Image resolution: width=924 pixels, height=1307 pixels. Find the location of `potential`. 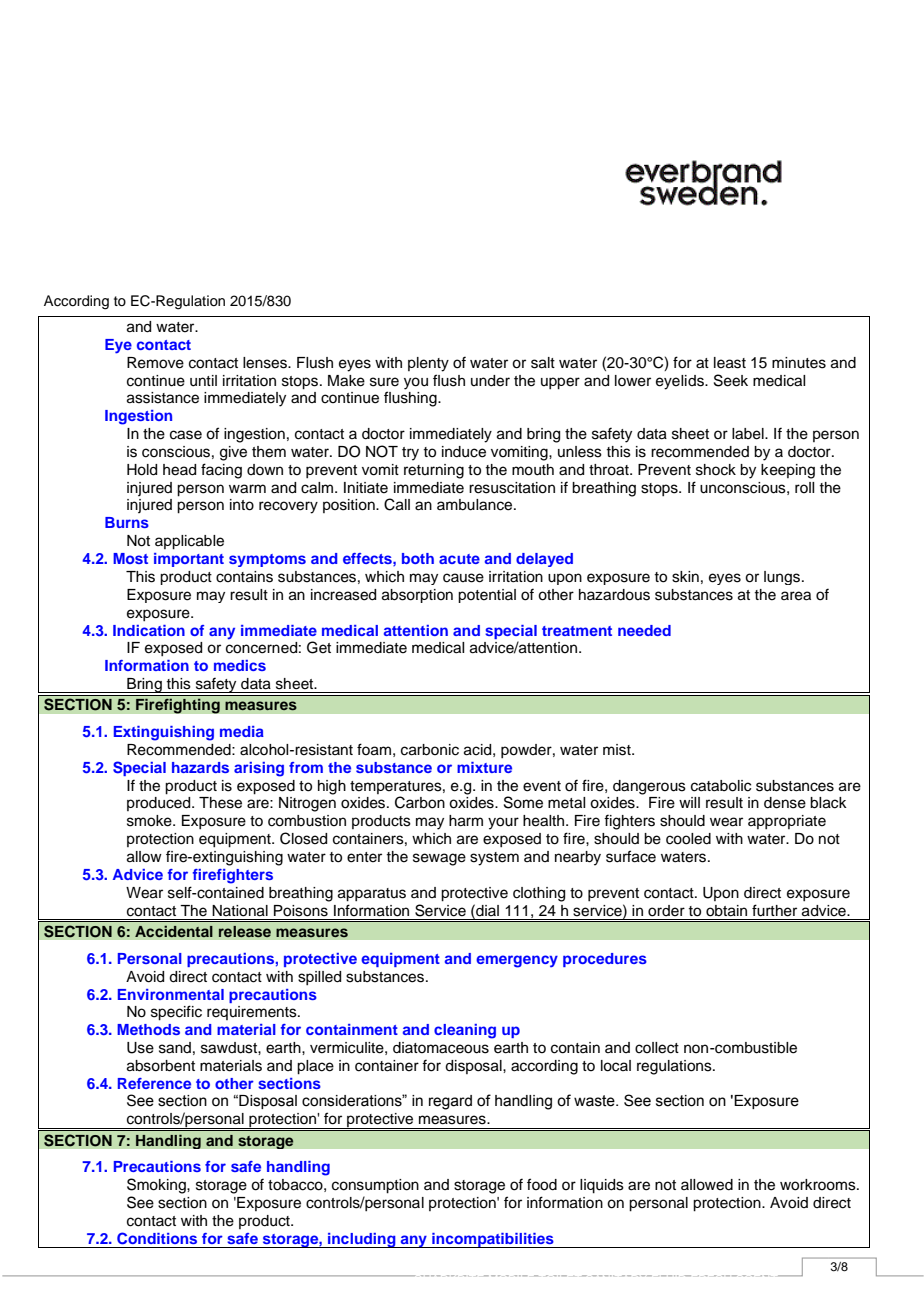

potential is located at coordinates (487, 596).
